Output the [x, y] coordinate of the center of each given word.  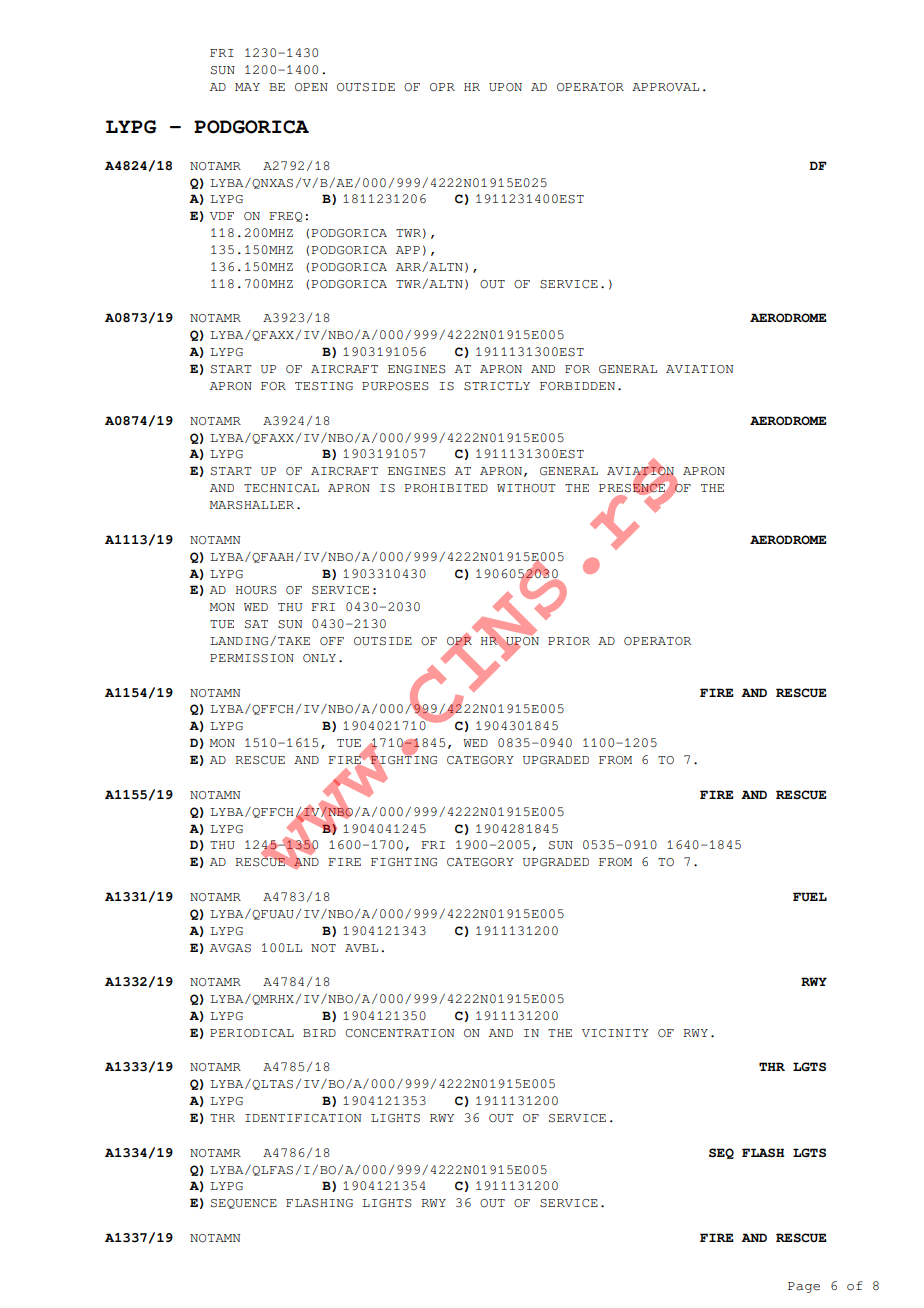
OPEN [311, 87]
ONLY [319, 658]
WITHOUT [526, 488]
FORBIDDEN [577, 386]
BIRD [319, 1033]
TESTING [324, 386]
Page [804, 1287]
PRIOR [569, 641]
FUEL [810, 897]
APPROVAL [665, 87]
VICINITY [615, 1033]
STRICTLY [497, 386]
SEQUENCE [244, 1204]
